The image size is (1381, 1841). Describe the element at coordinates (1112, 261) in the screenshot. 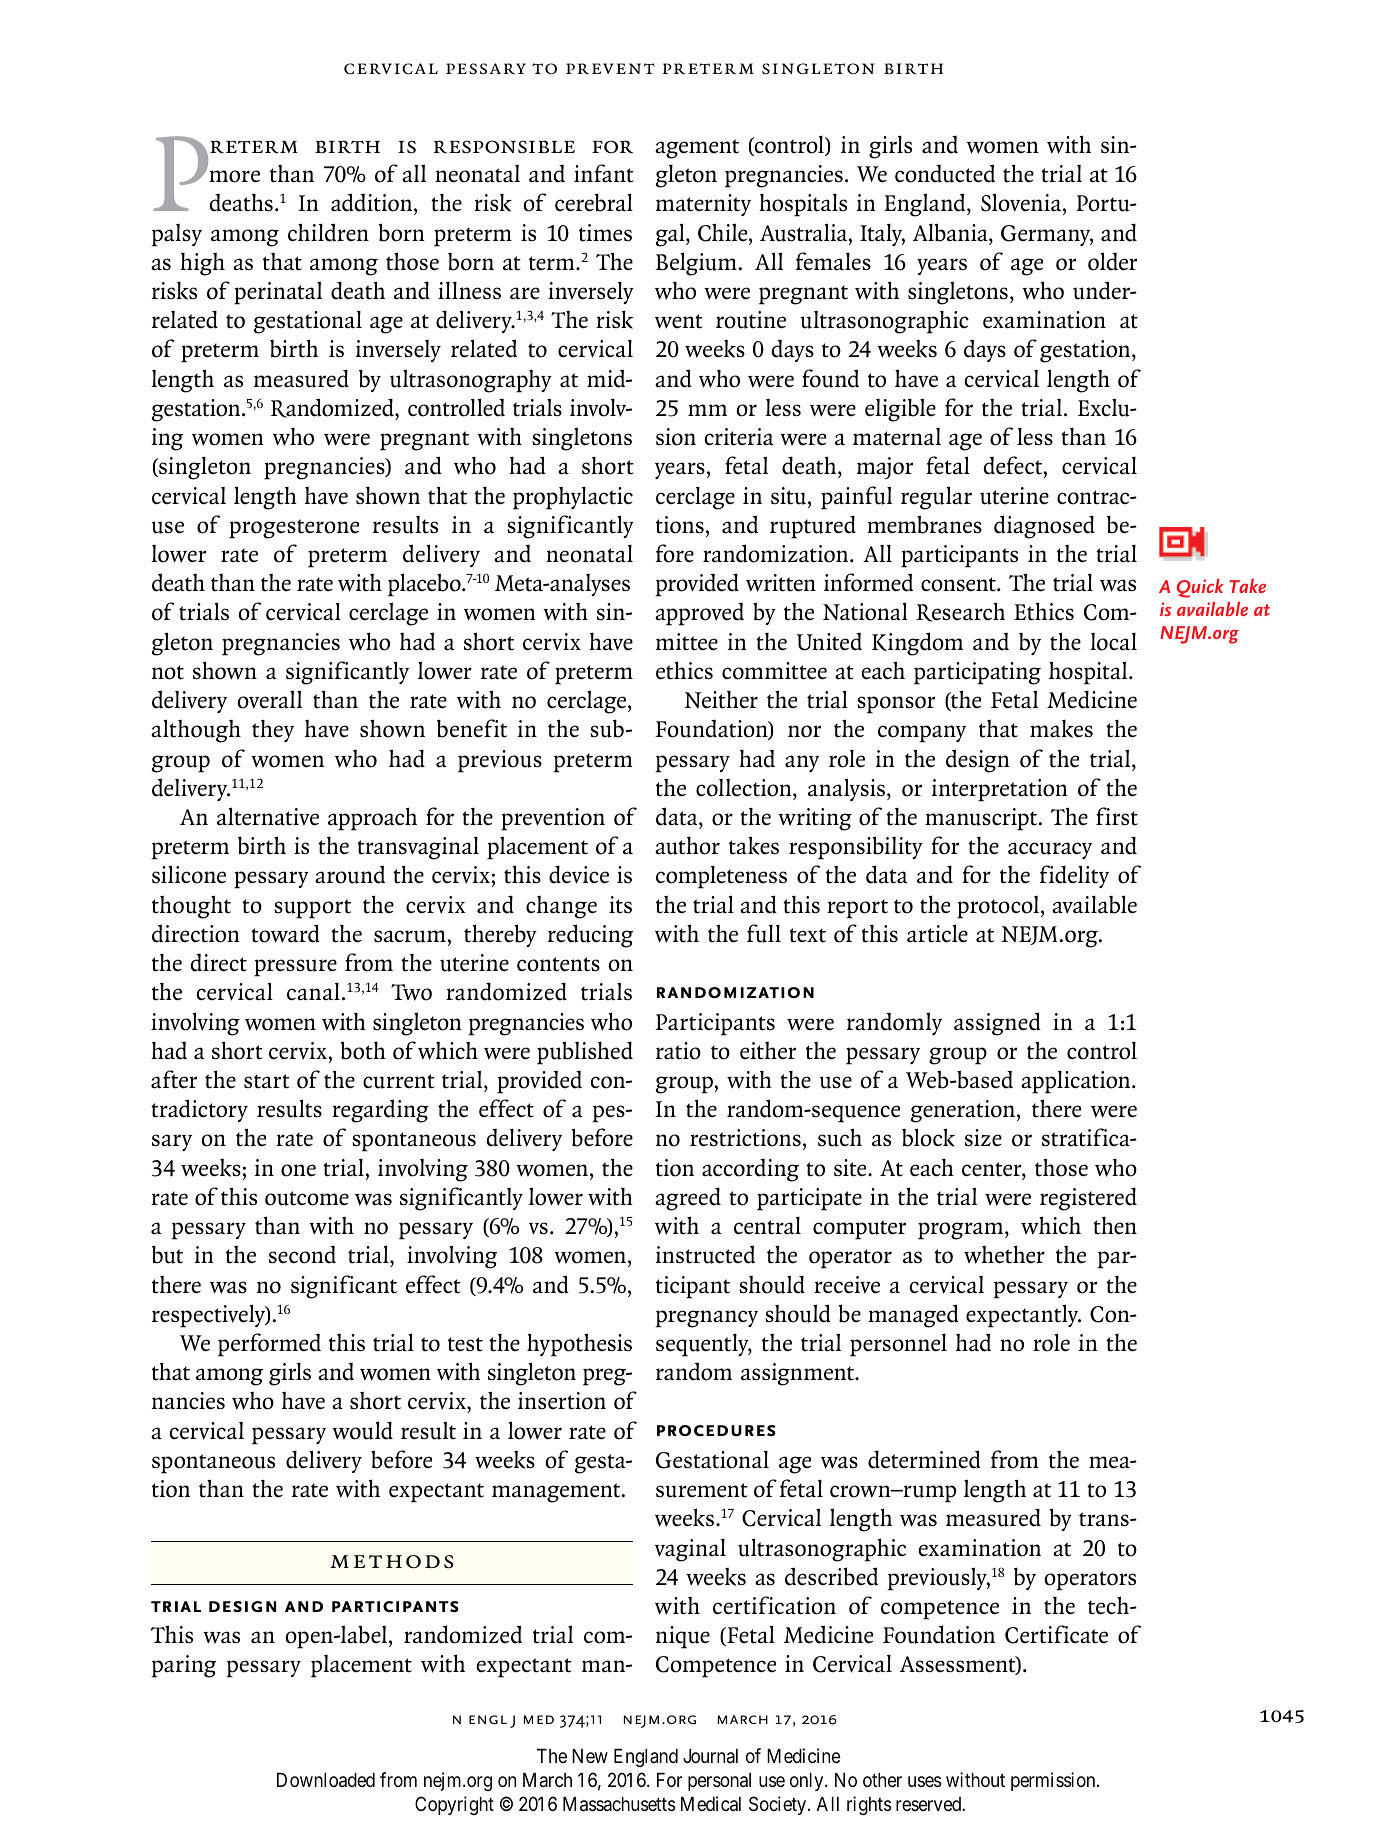

I see `older` at that location.
